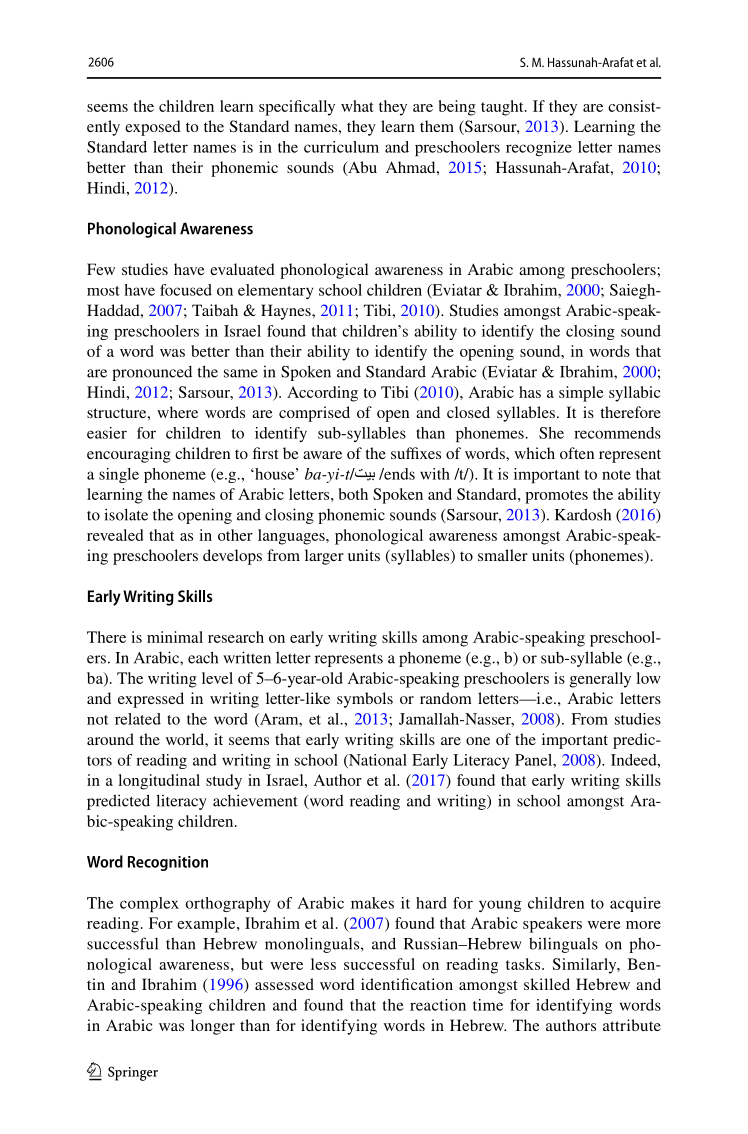  I want to click on skilled, so click(547, 984).
